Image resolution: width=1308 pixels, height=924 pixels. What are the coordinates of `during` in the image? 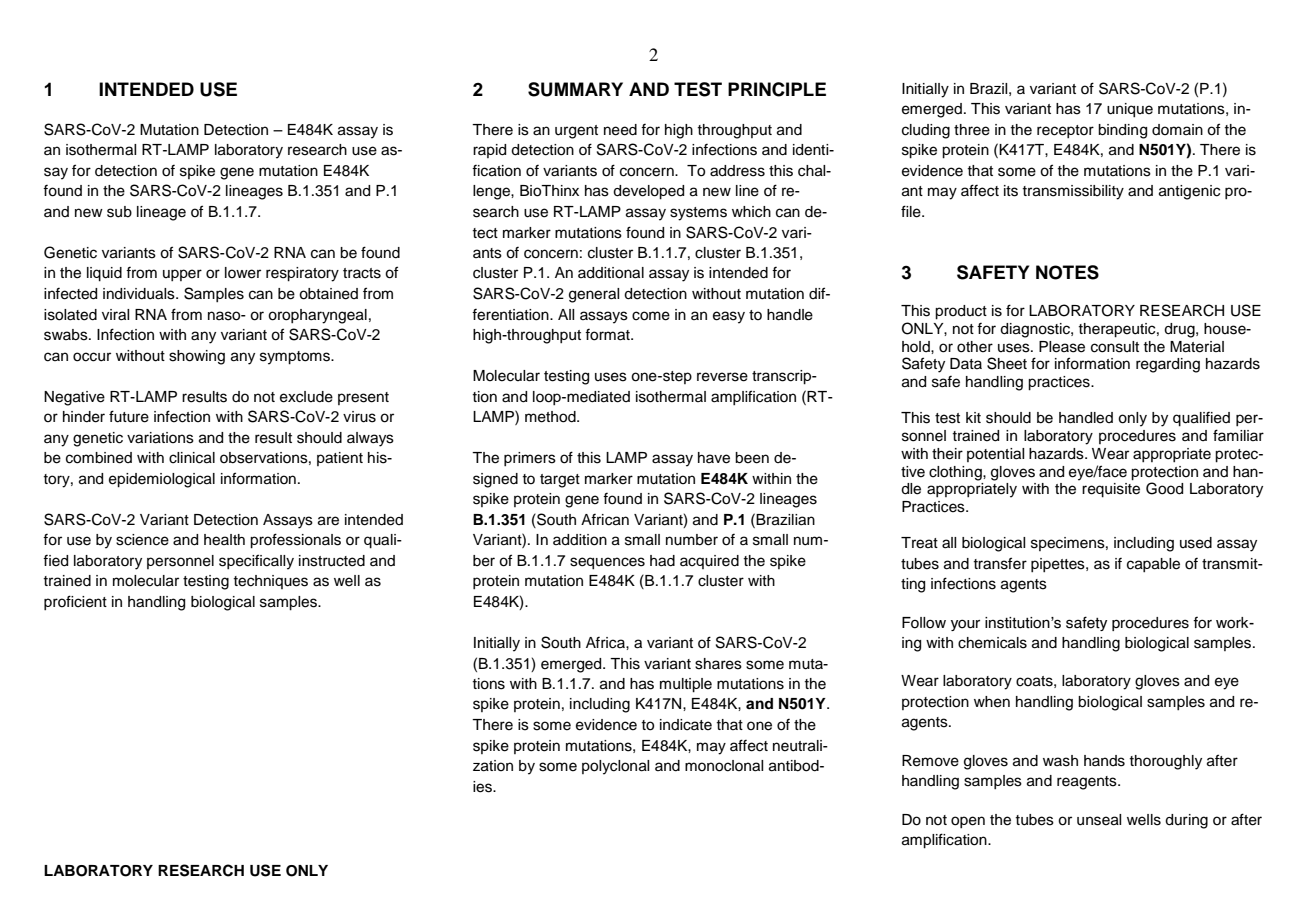 It's located at (1186, 821).
